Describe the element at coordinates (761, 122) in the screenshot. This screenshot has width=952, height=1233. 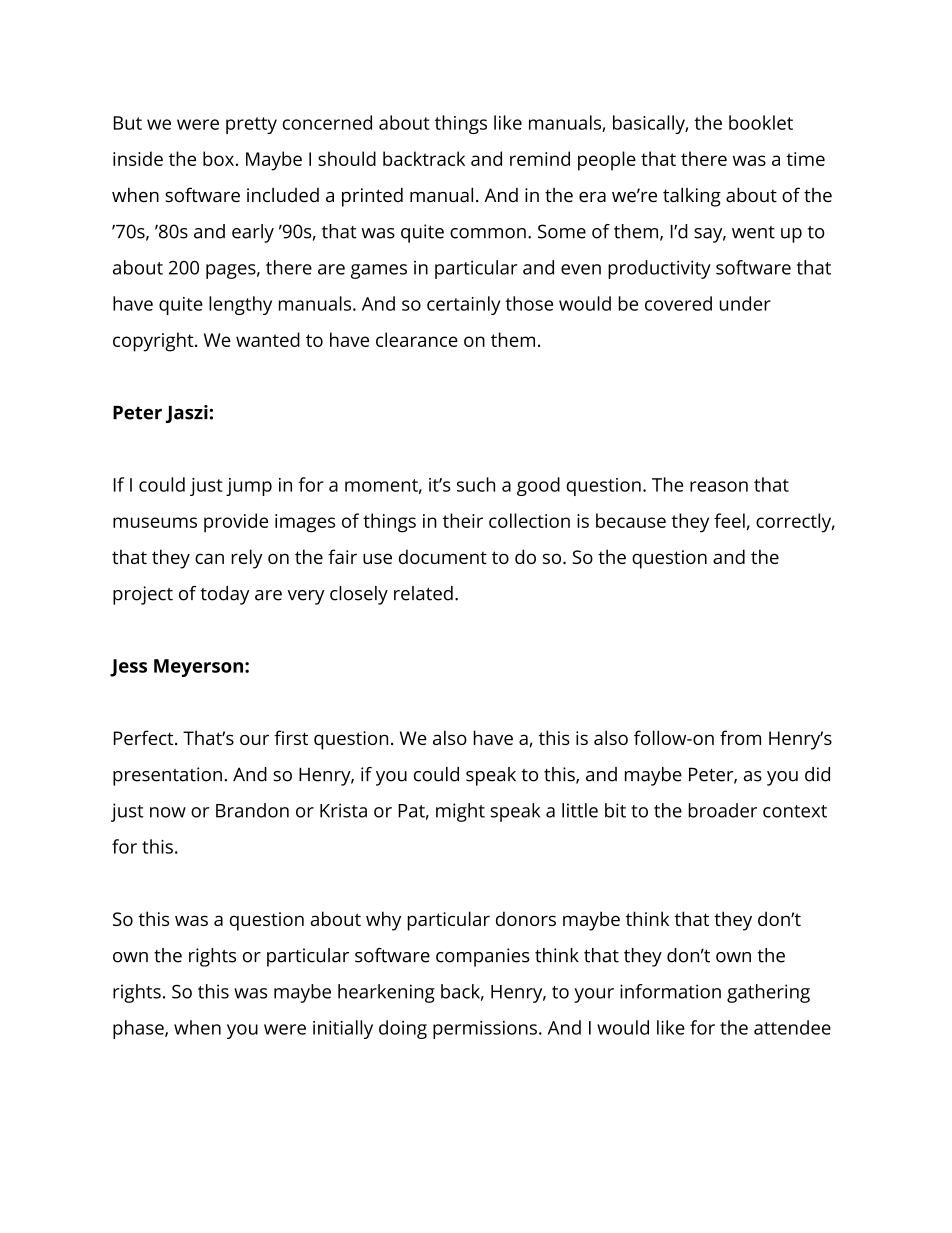
I see `booklet` at that location.
